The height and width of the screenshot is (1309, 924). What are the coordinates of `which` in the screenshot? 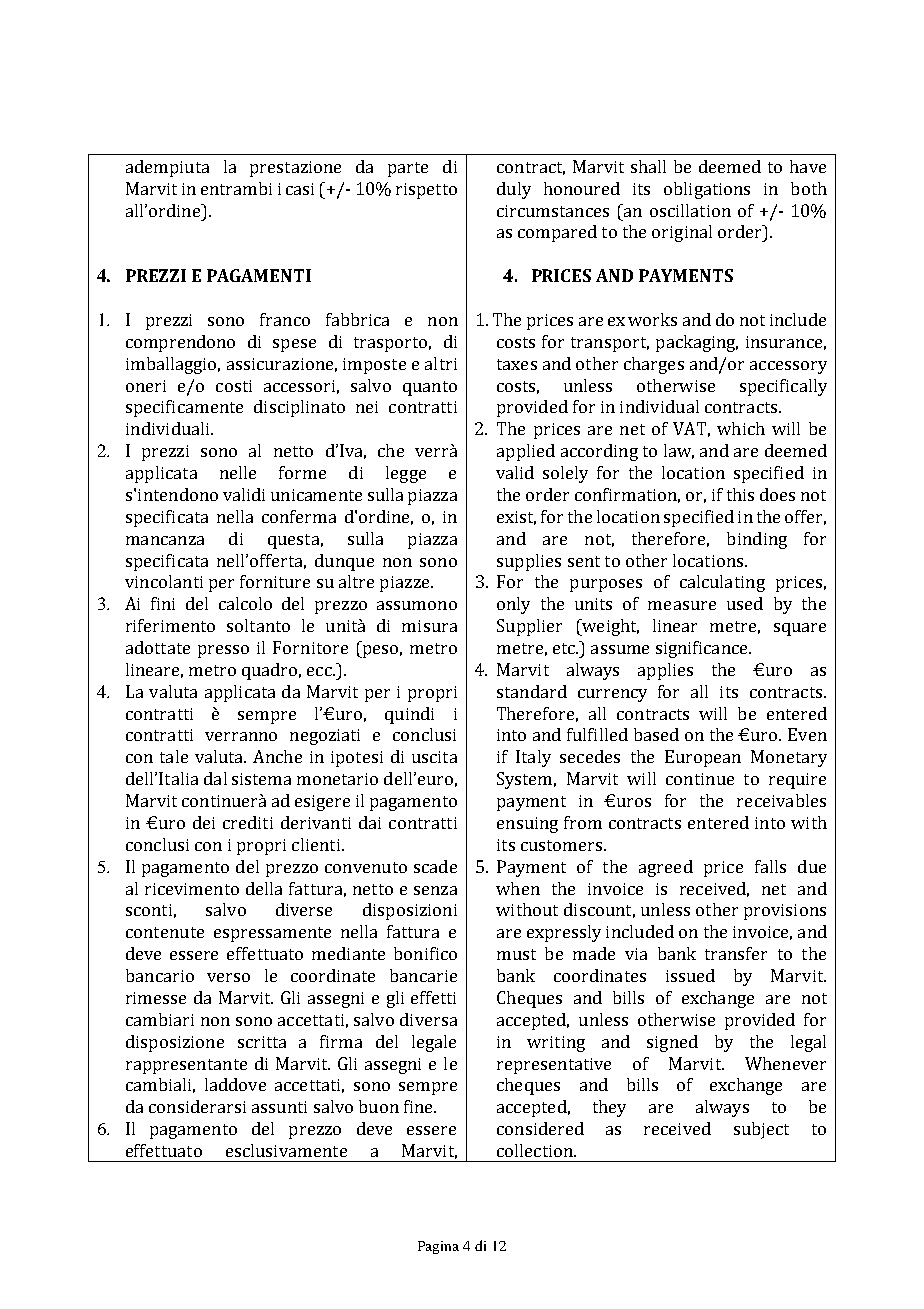 It's located at (741, 428).
